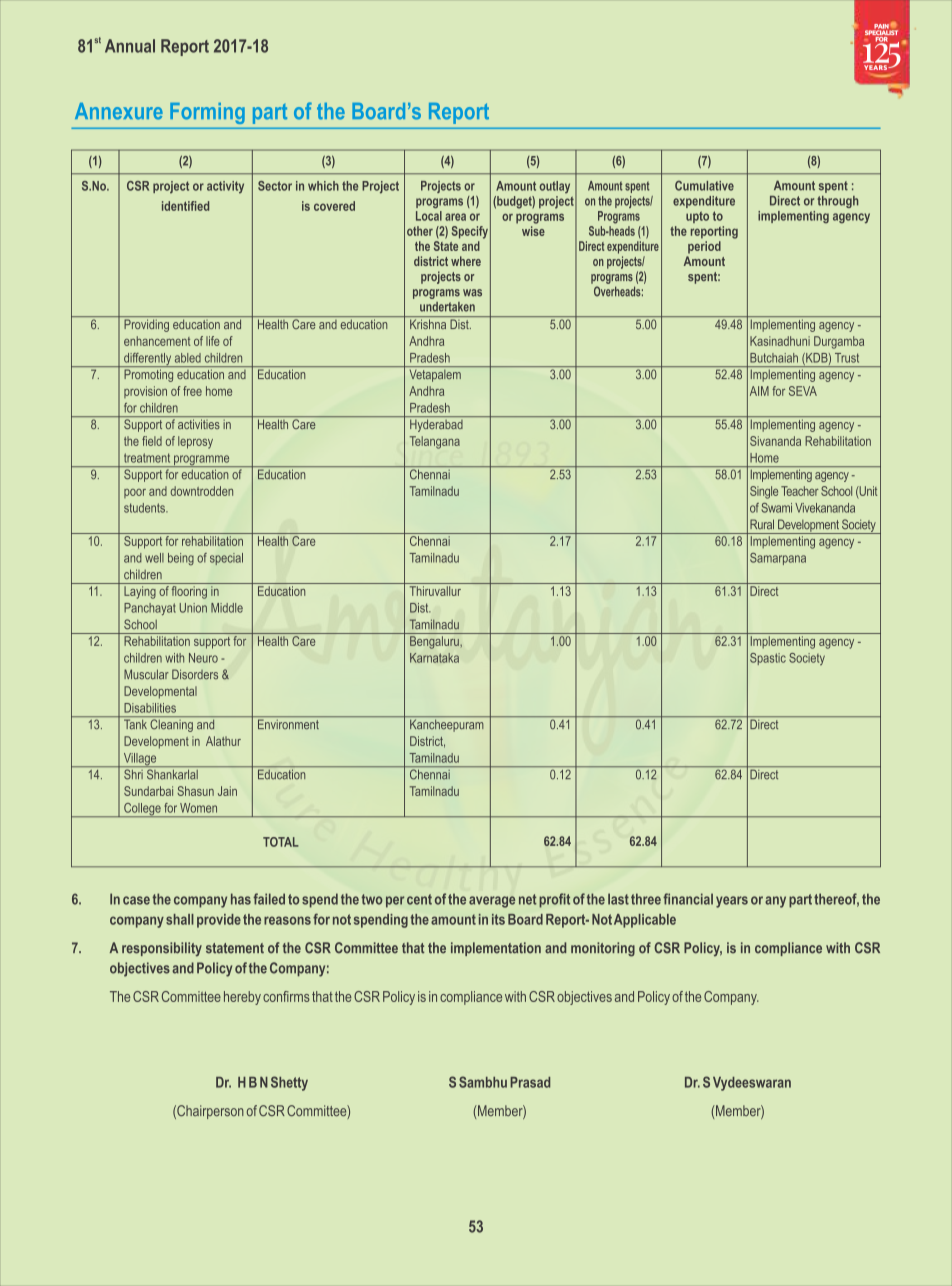 Image resolution: width=952 pixels, height=1286 pixels. What do you see at coordinates (530, 1082) in the page?
I see `Prasad` at bounding box center [530, 1082].
